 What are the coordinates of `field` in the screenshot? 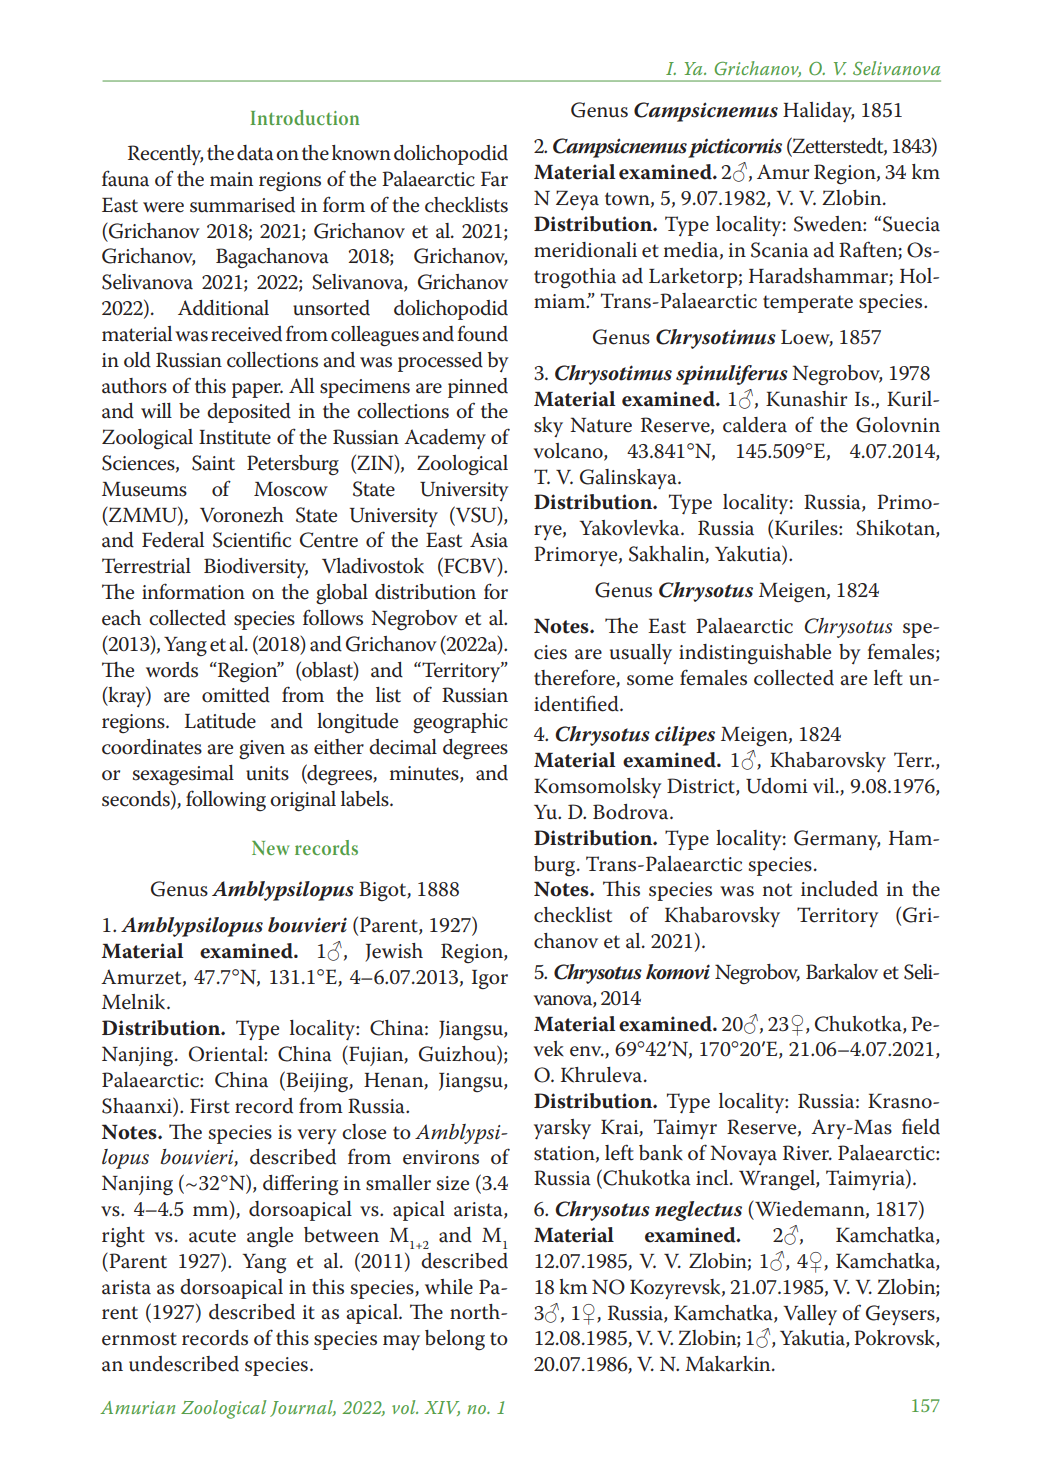 It's located at (921, 1126).
